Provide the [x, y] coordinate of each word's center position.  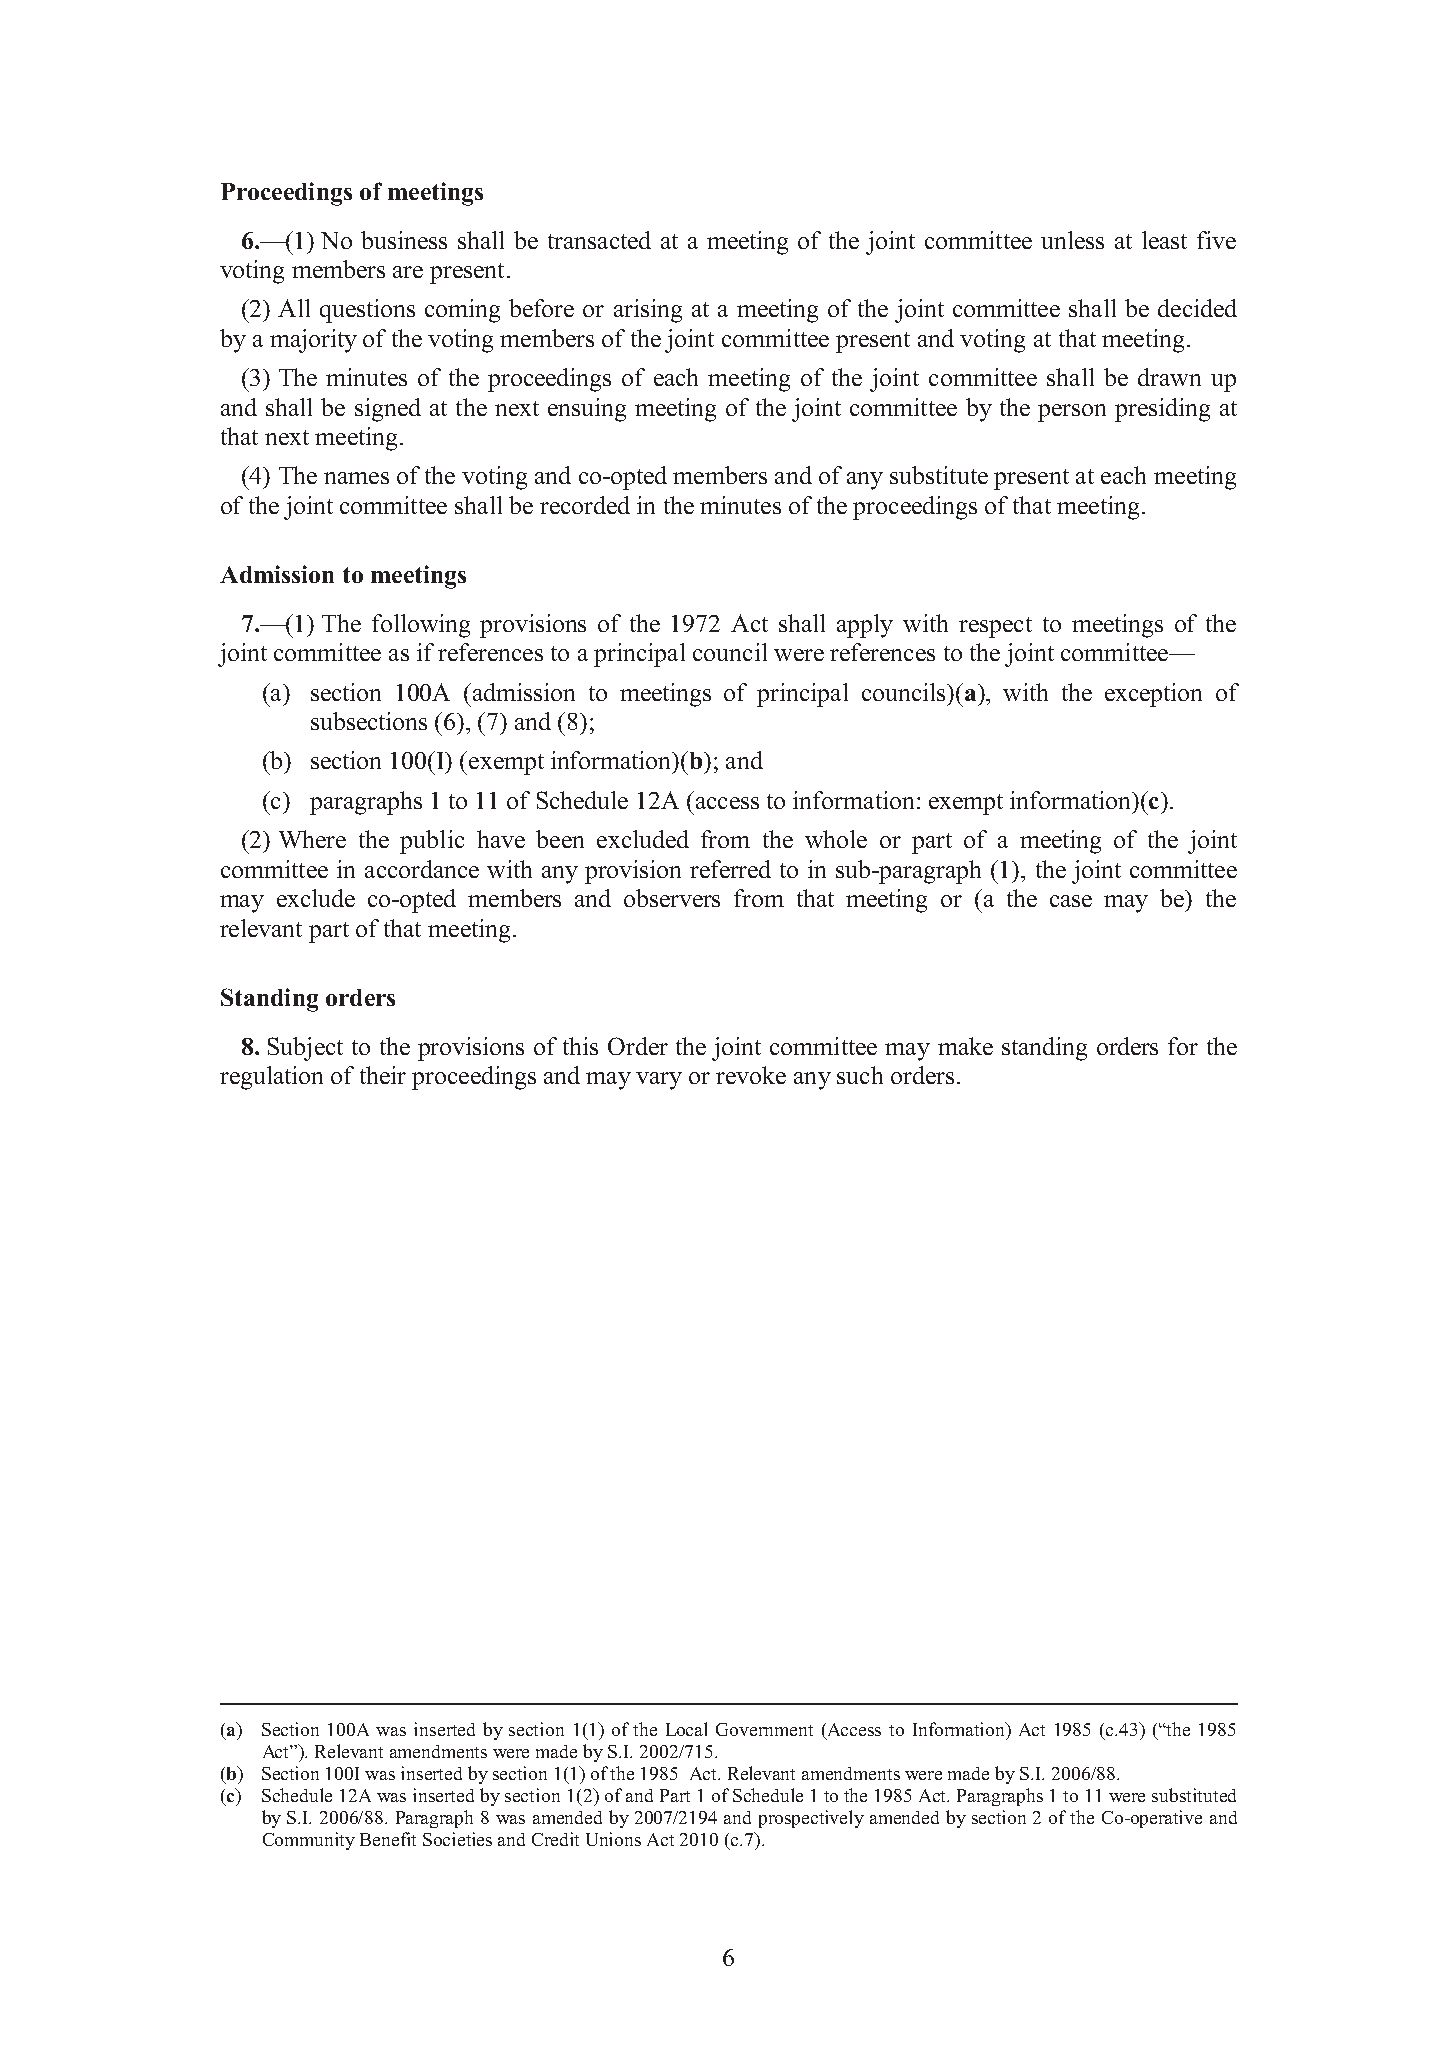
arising [648, 311]
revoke [751, 1075]
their [383, 1075]
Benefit [388, 1839]
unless [1072, 240]
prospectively [811, 1819]
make [965, 1046]
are [408, 272]
